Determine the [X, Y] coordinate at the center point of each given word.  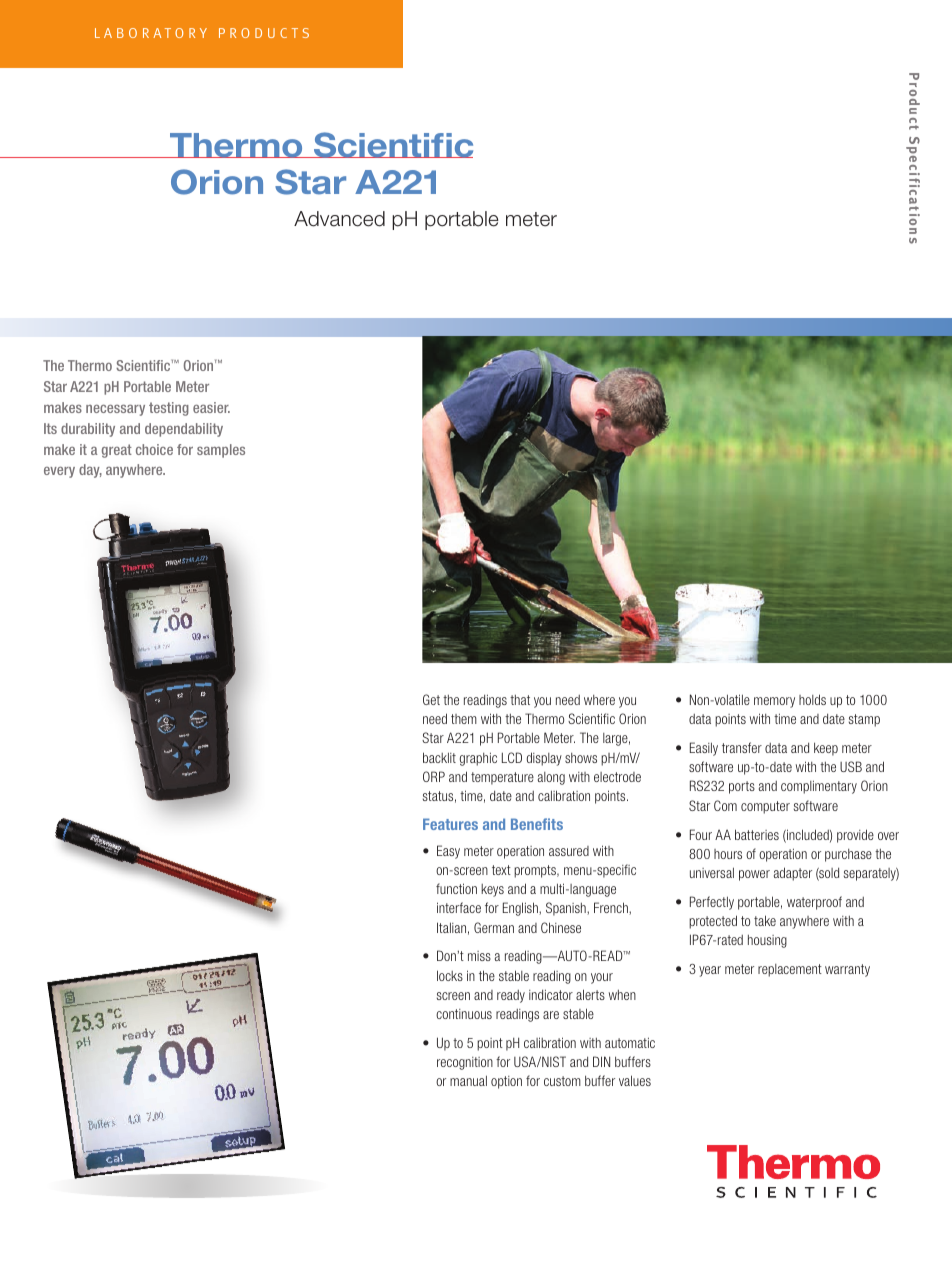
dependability [184, 430]
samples [221, 451]
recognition [465, 1063]
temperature [502, 778]
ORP [434, 776]
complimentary [819, 787]
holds [812, 699]
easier [211, 407]
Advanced [339, 219]
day [90, 471]
